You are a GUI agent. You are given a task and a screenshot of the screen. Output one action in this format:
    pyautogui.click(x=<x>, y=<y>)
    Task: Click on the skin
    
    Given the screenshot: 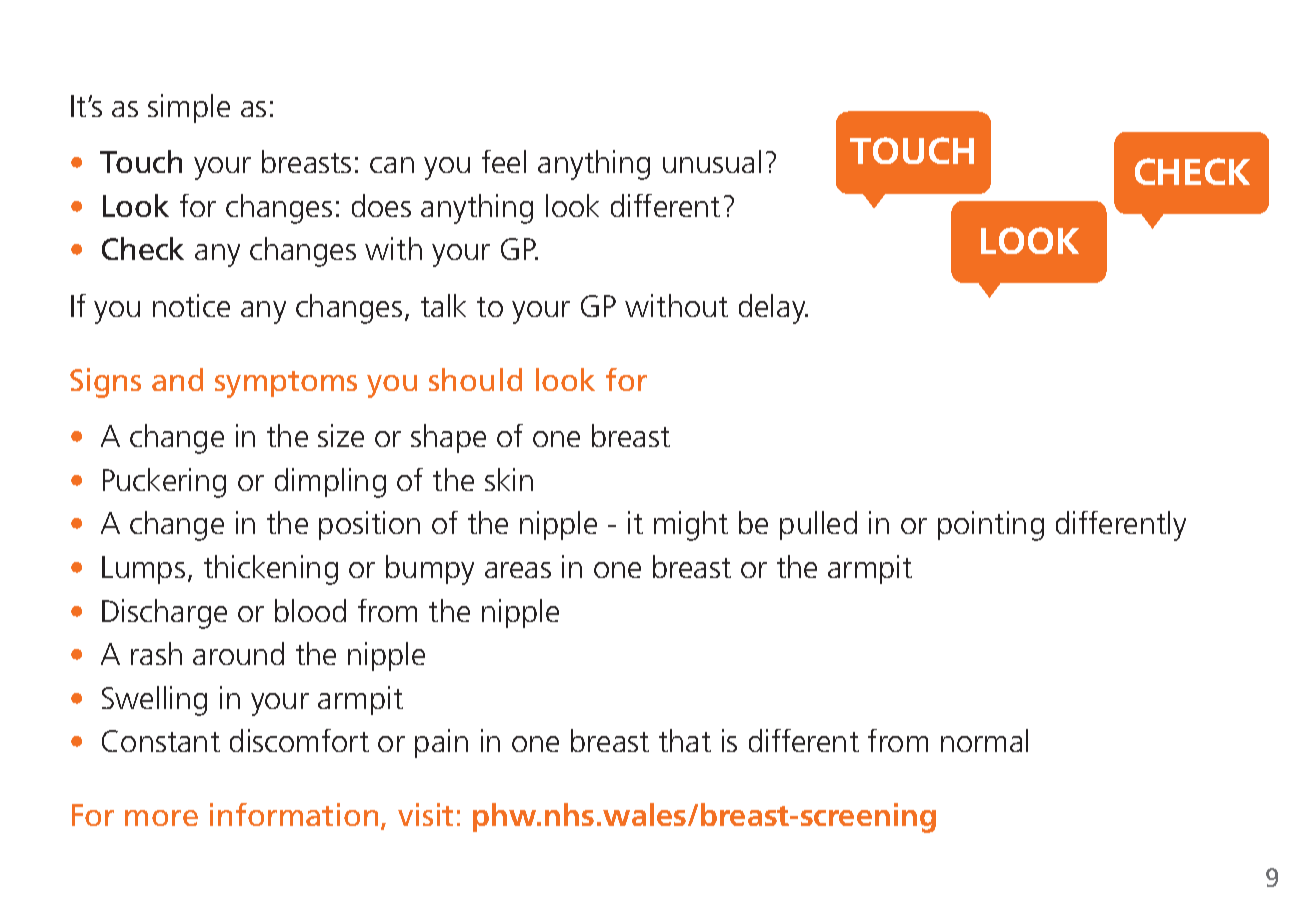 What is the action you would take?
    pyautogui.click(x=509, y=479)
